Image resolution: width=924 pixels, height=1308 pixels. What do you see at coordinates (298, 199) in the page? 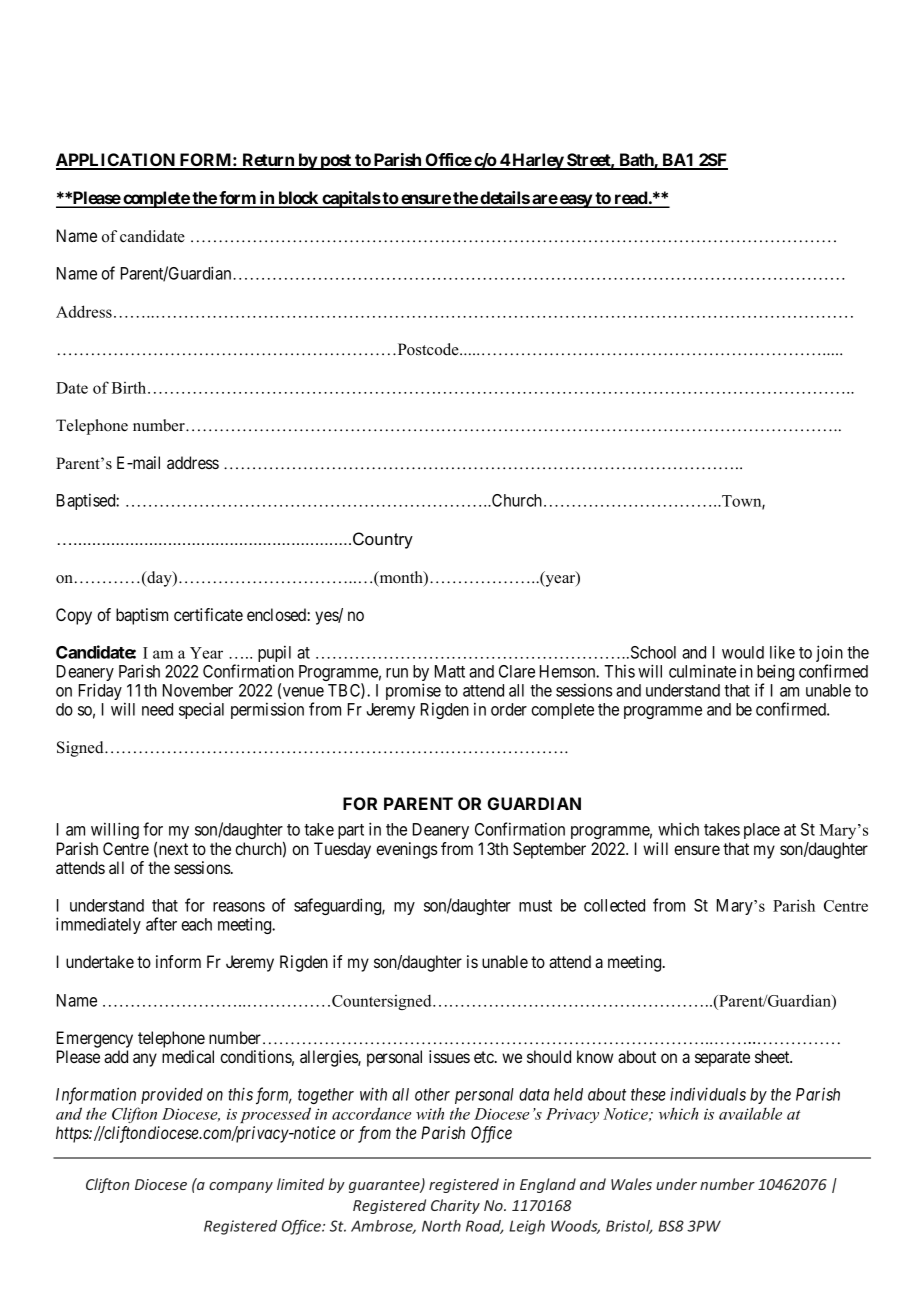
I see `block` at bounding box center [298, 199].
